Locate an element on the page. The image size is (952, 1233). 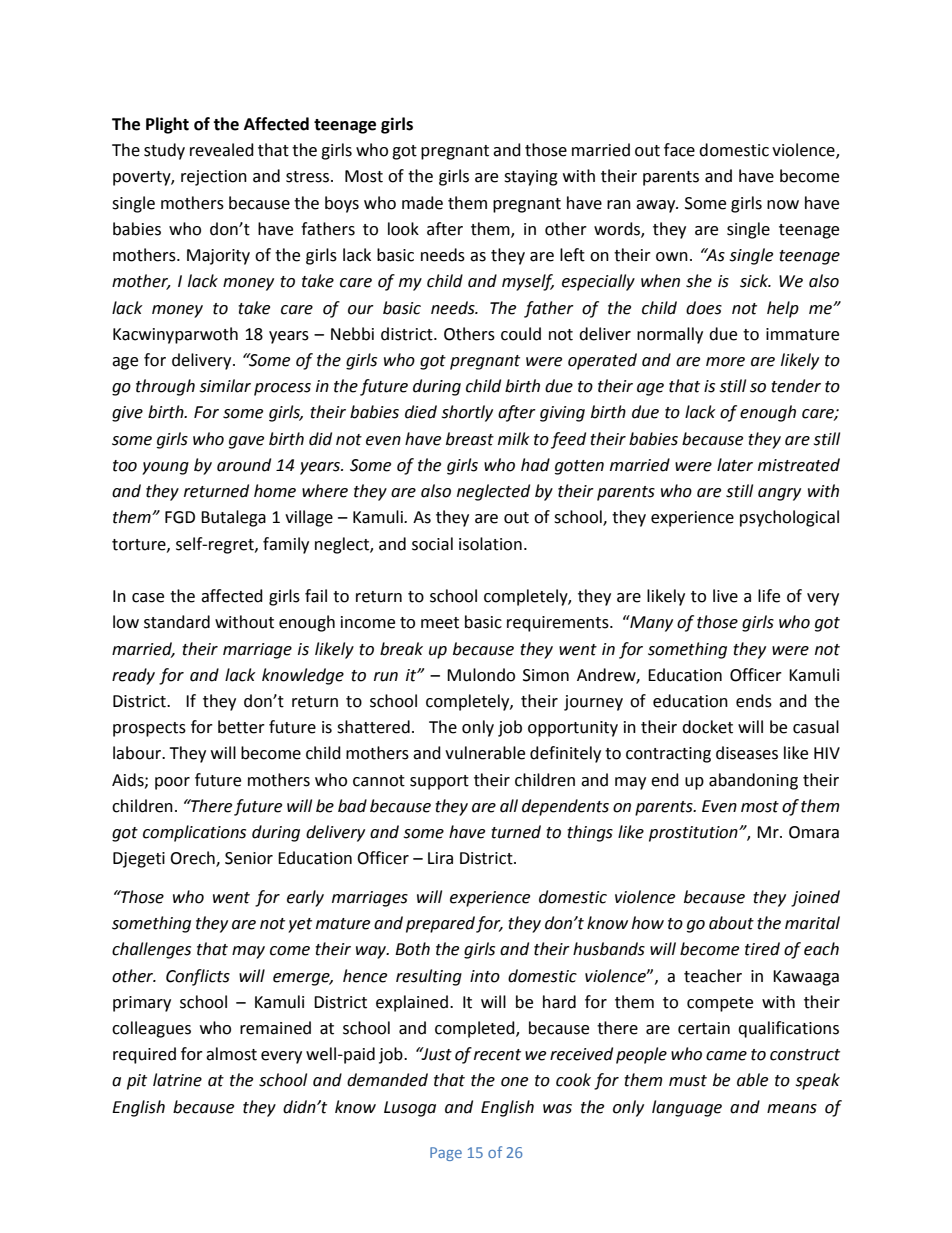
standard is located at coordinates (177, 622).
